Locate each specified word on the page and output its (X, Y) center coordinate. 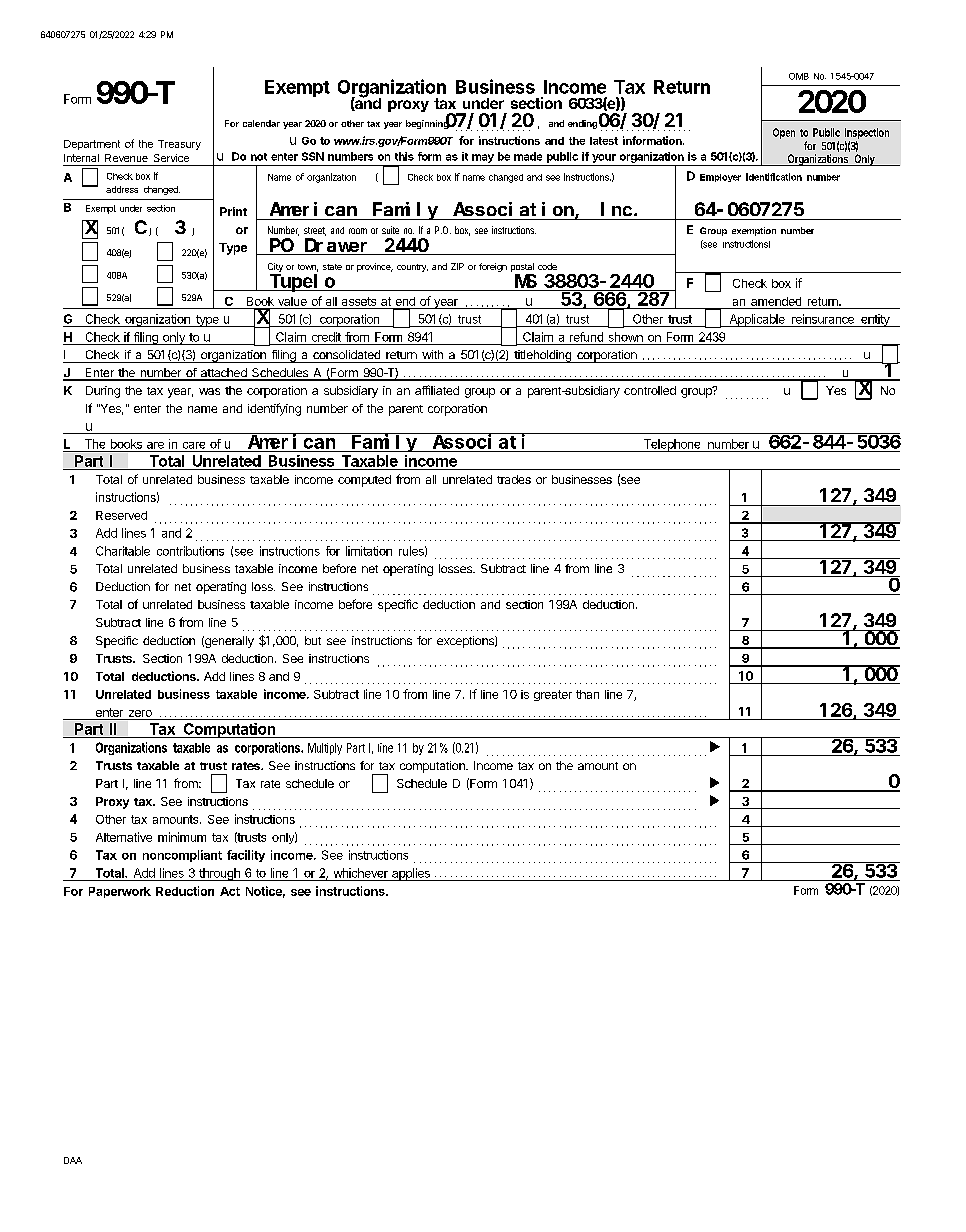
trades (514, 479)
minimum (182, 837)
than (587, 694)
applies (411, 874)
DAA (73, 1160)
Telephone (672, 445)
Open (784, 133)
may (483, 158)
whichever (361, 873)
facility (246, 856)
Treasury (179, 145)
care (194, 445)
